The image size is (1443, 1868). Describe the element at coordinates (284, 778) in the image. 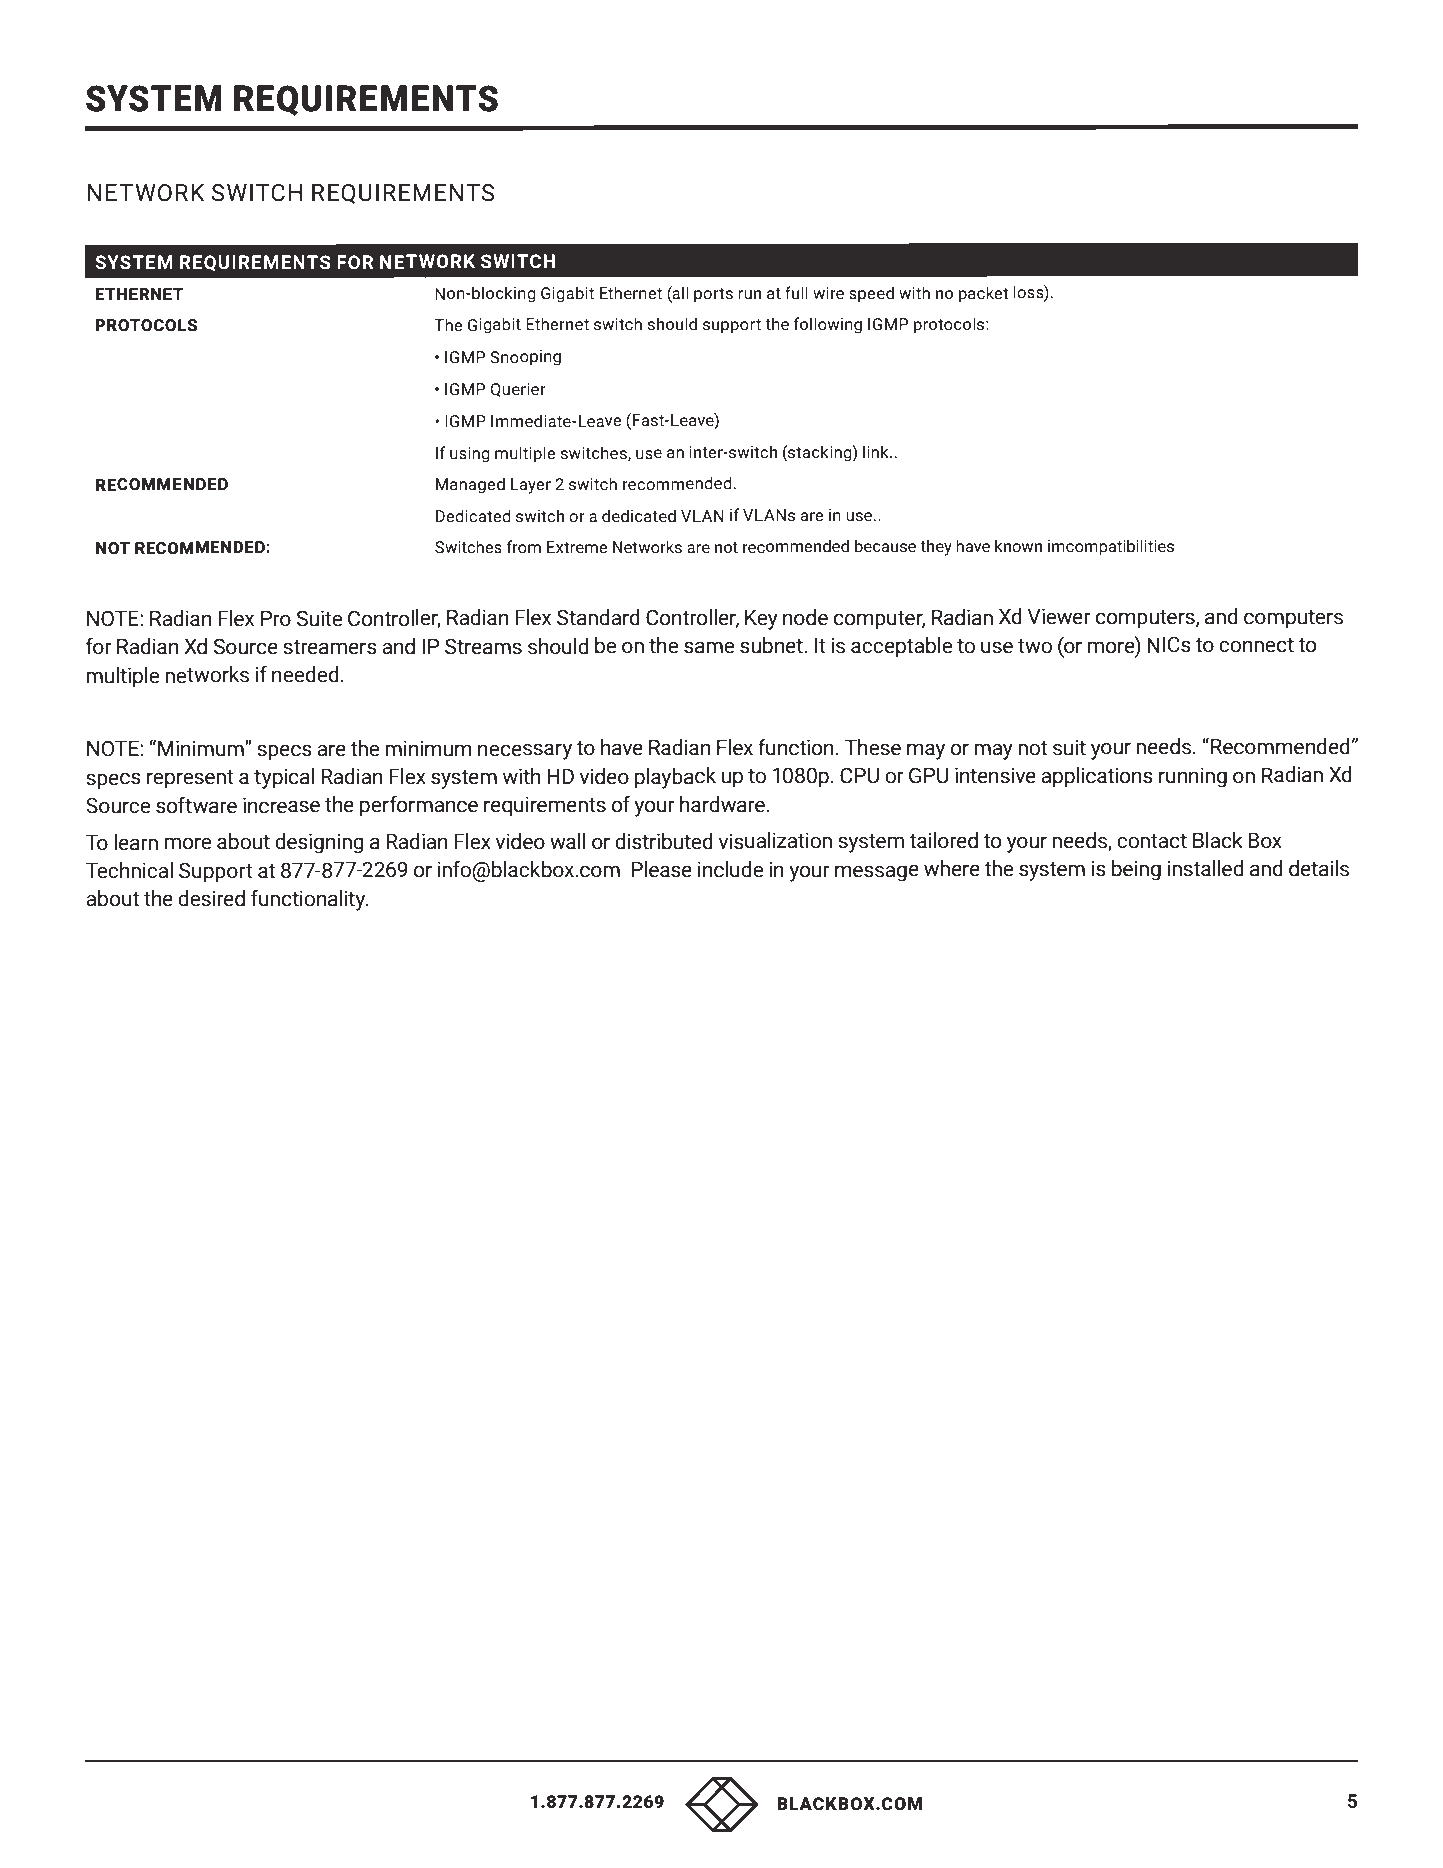

I see `typical` at that location.
